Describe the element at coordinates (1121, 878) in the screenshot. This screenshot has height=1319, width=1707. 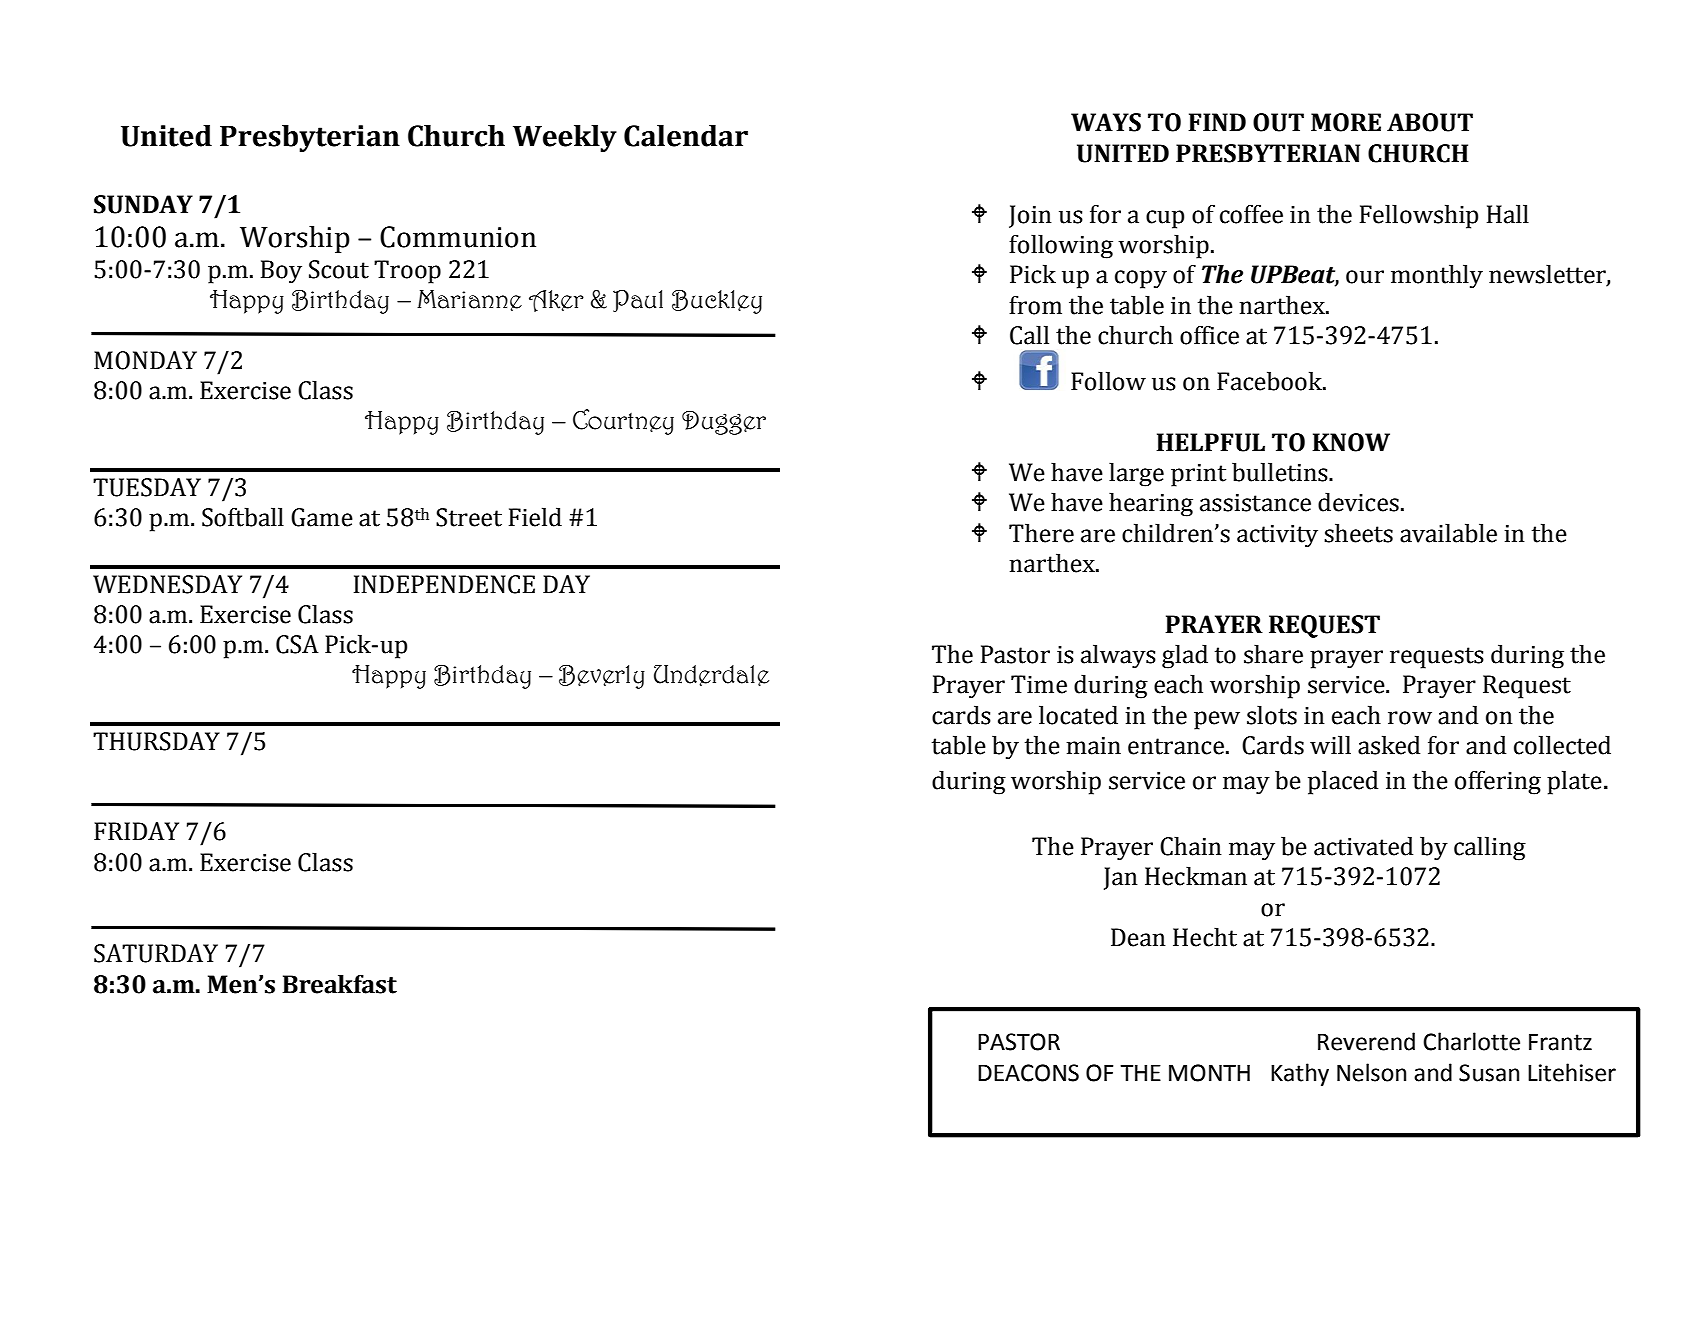
I see `Jan` at that location.
